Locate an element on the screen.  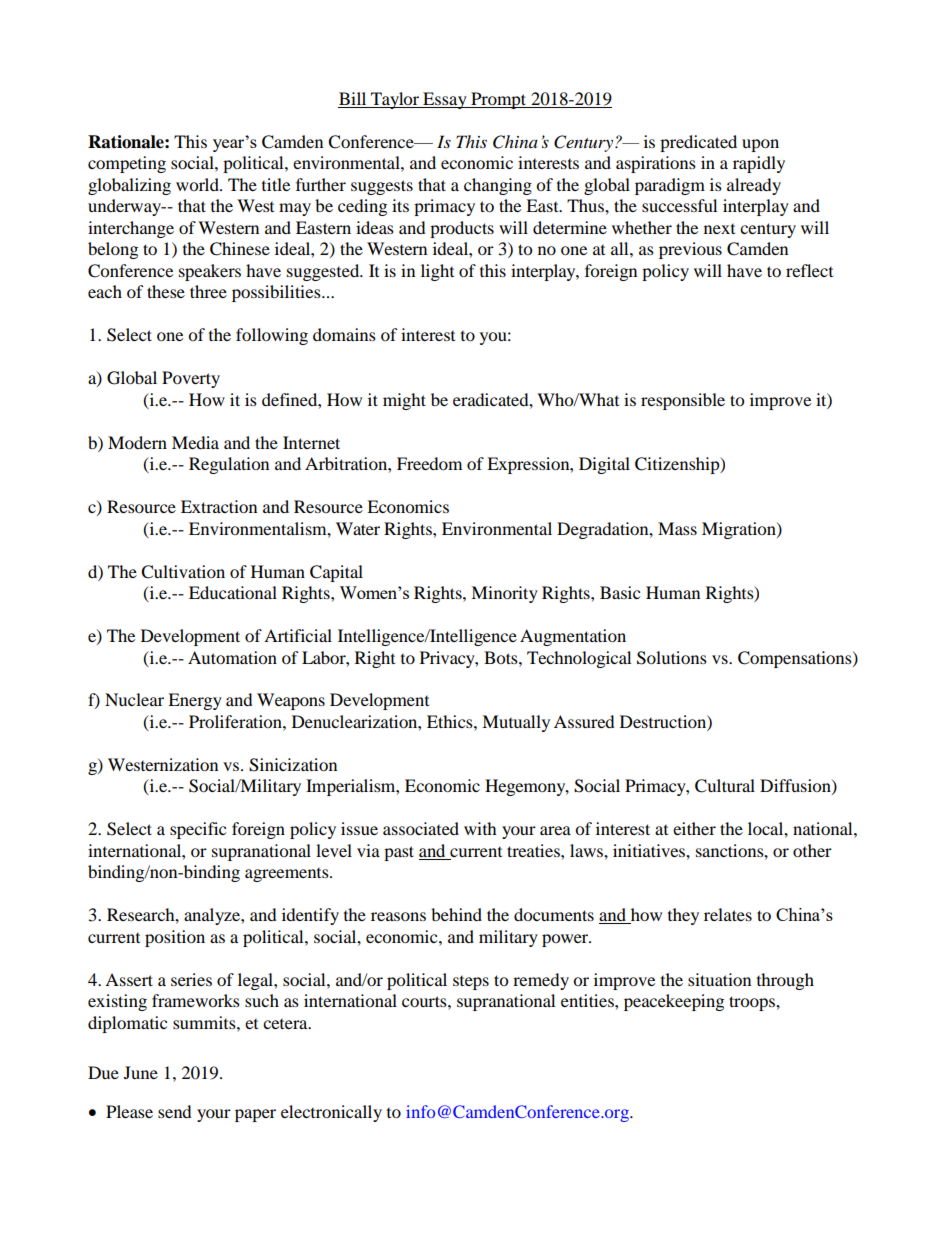
Minority is located at coordinates (504, 594).
